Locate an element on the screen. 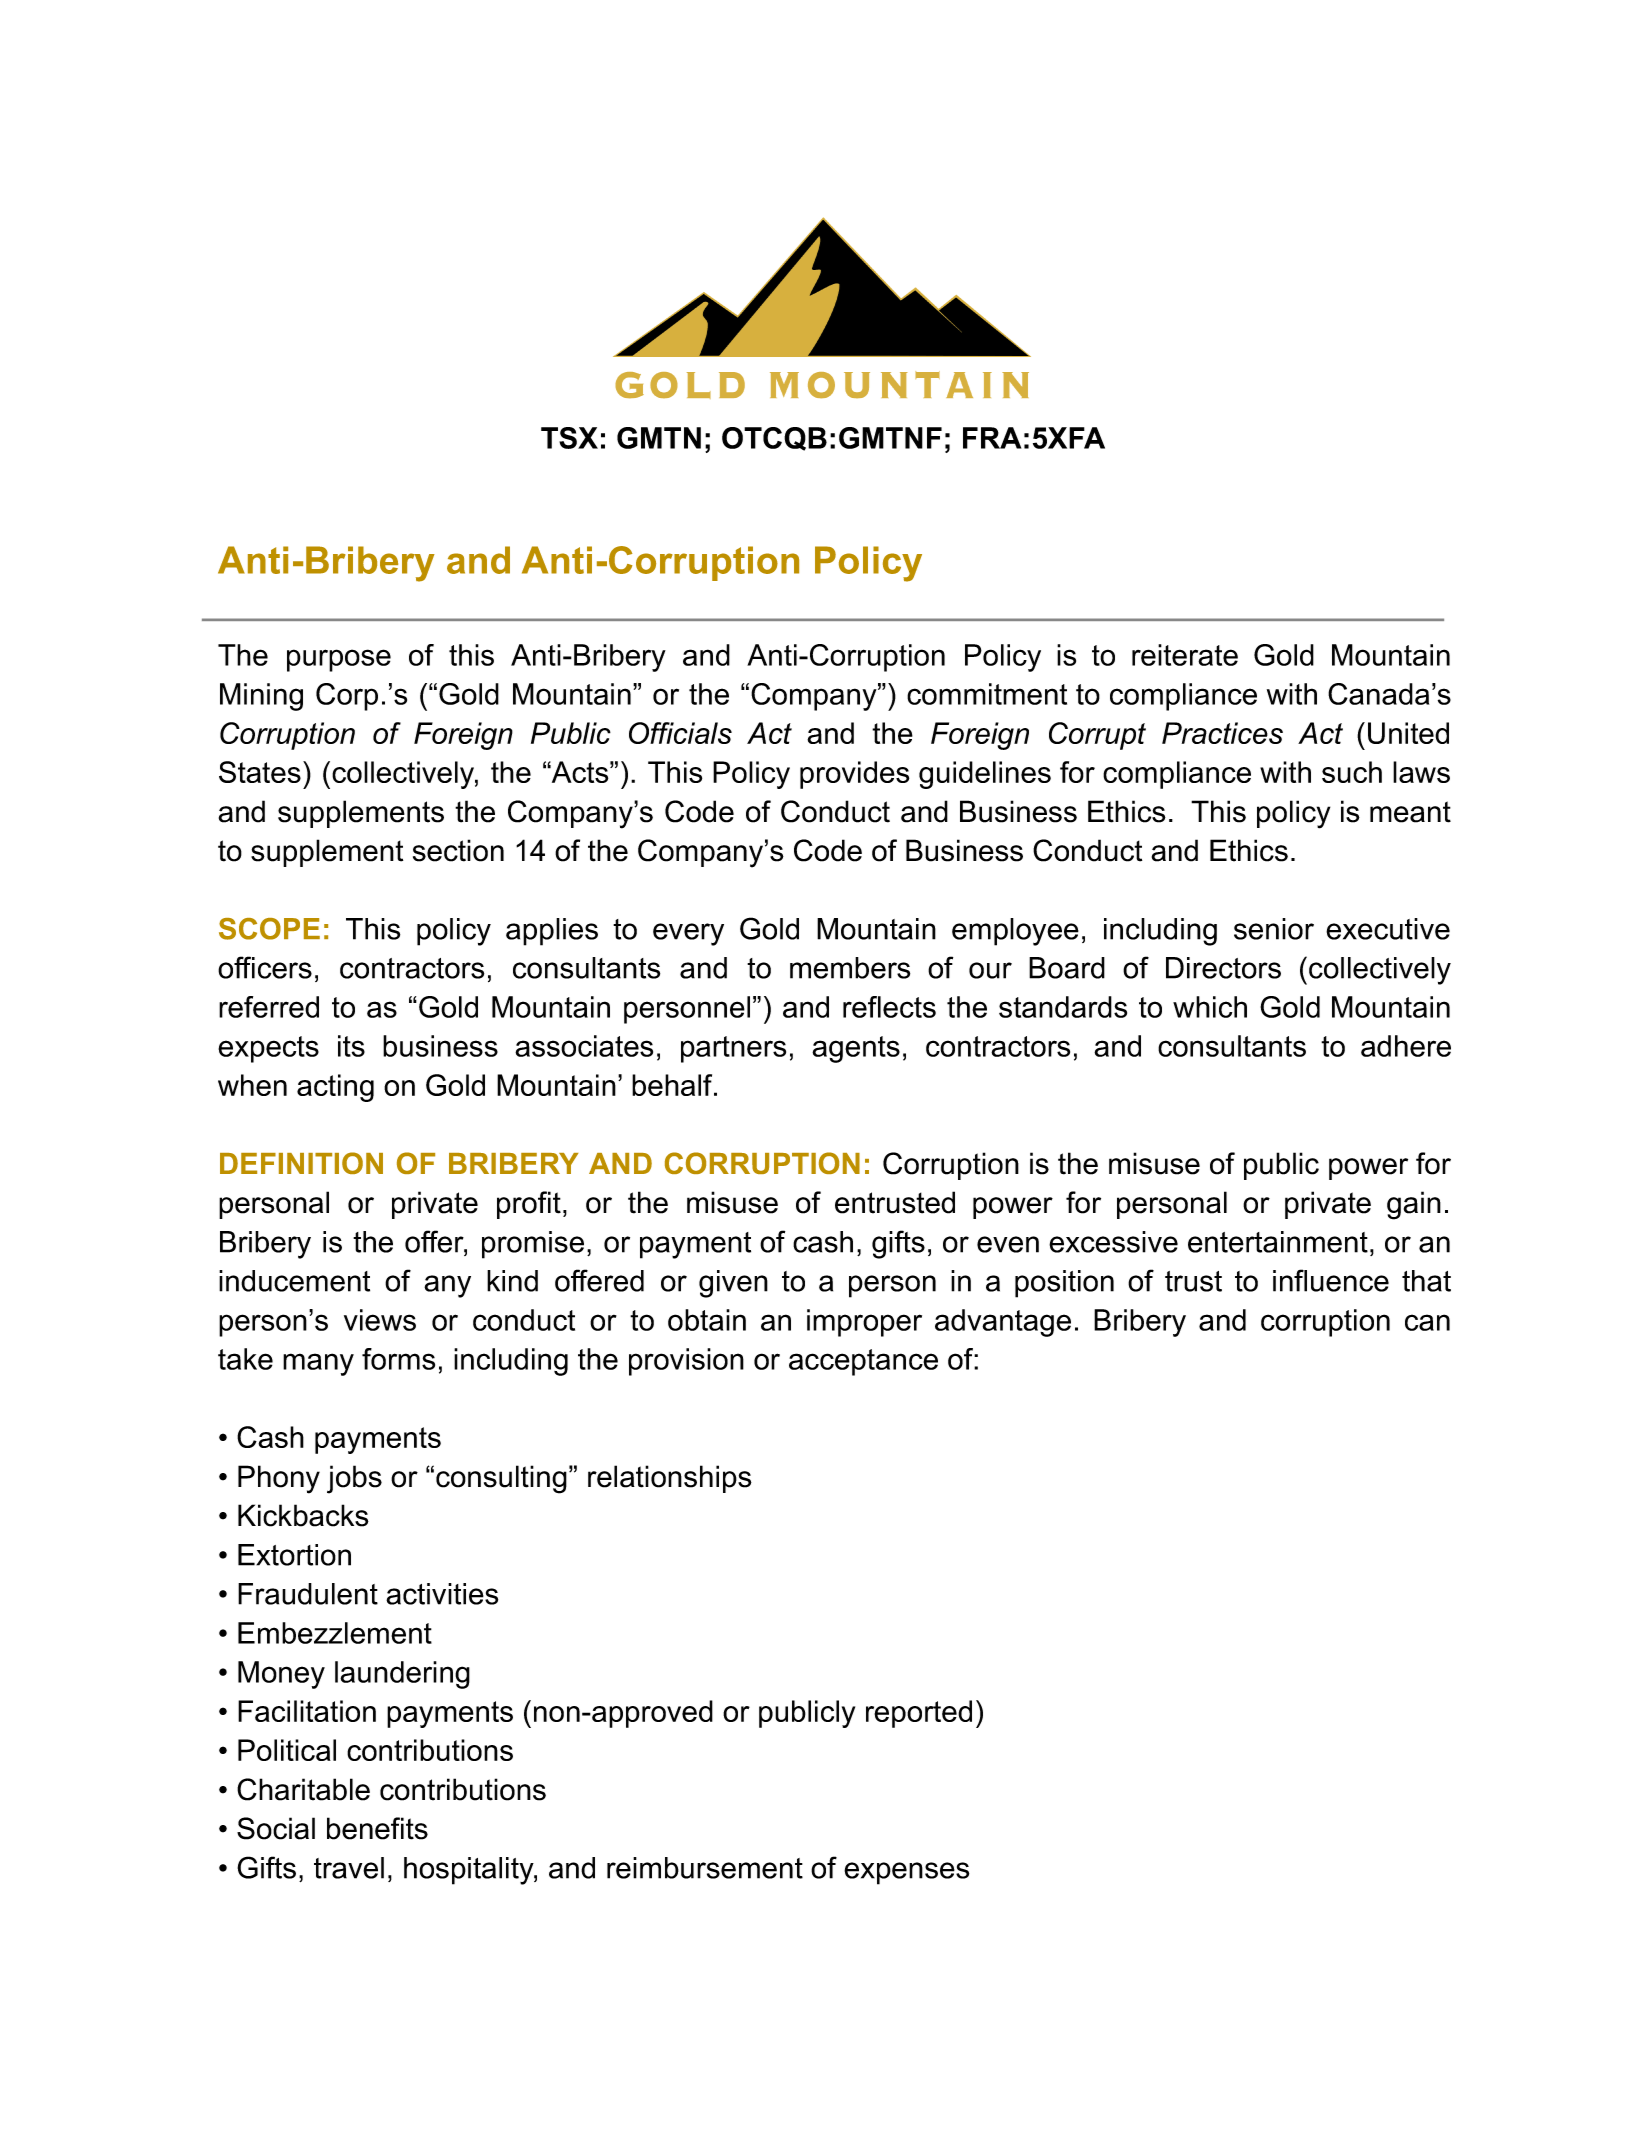 This screenshot has height=2130, width=1646. benefits is located at coordinates (377, 1828).
